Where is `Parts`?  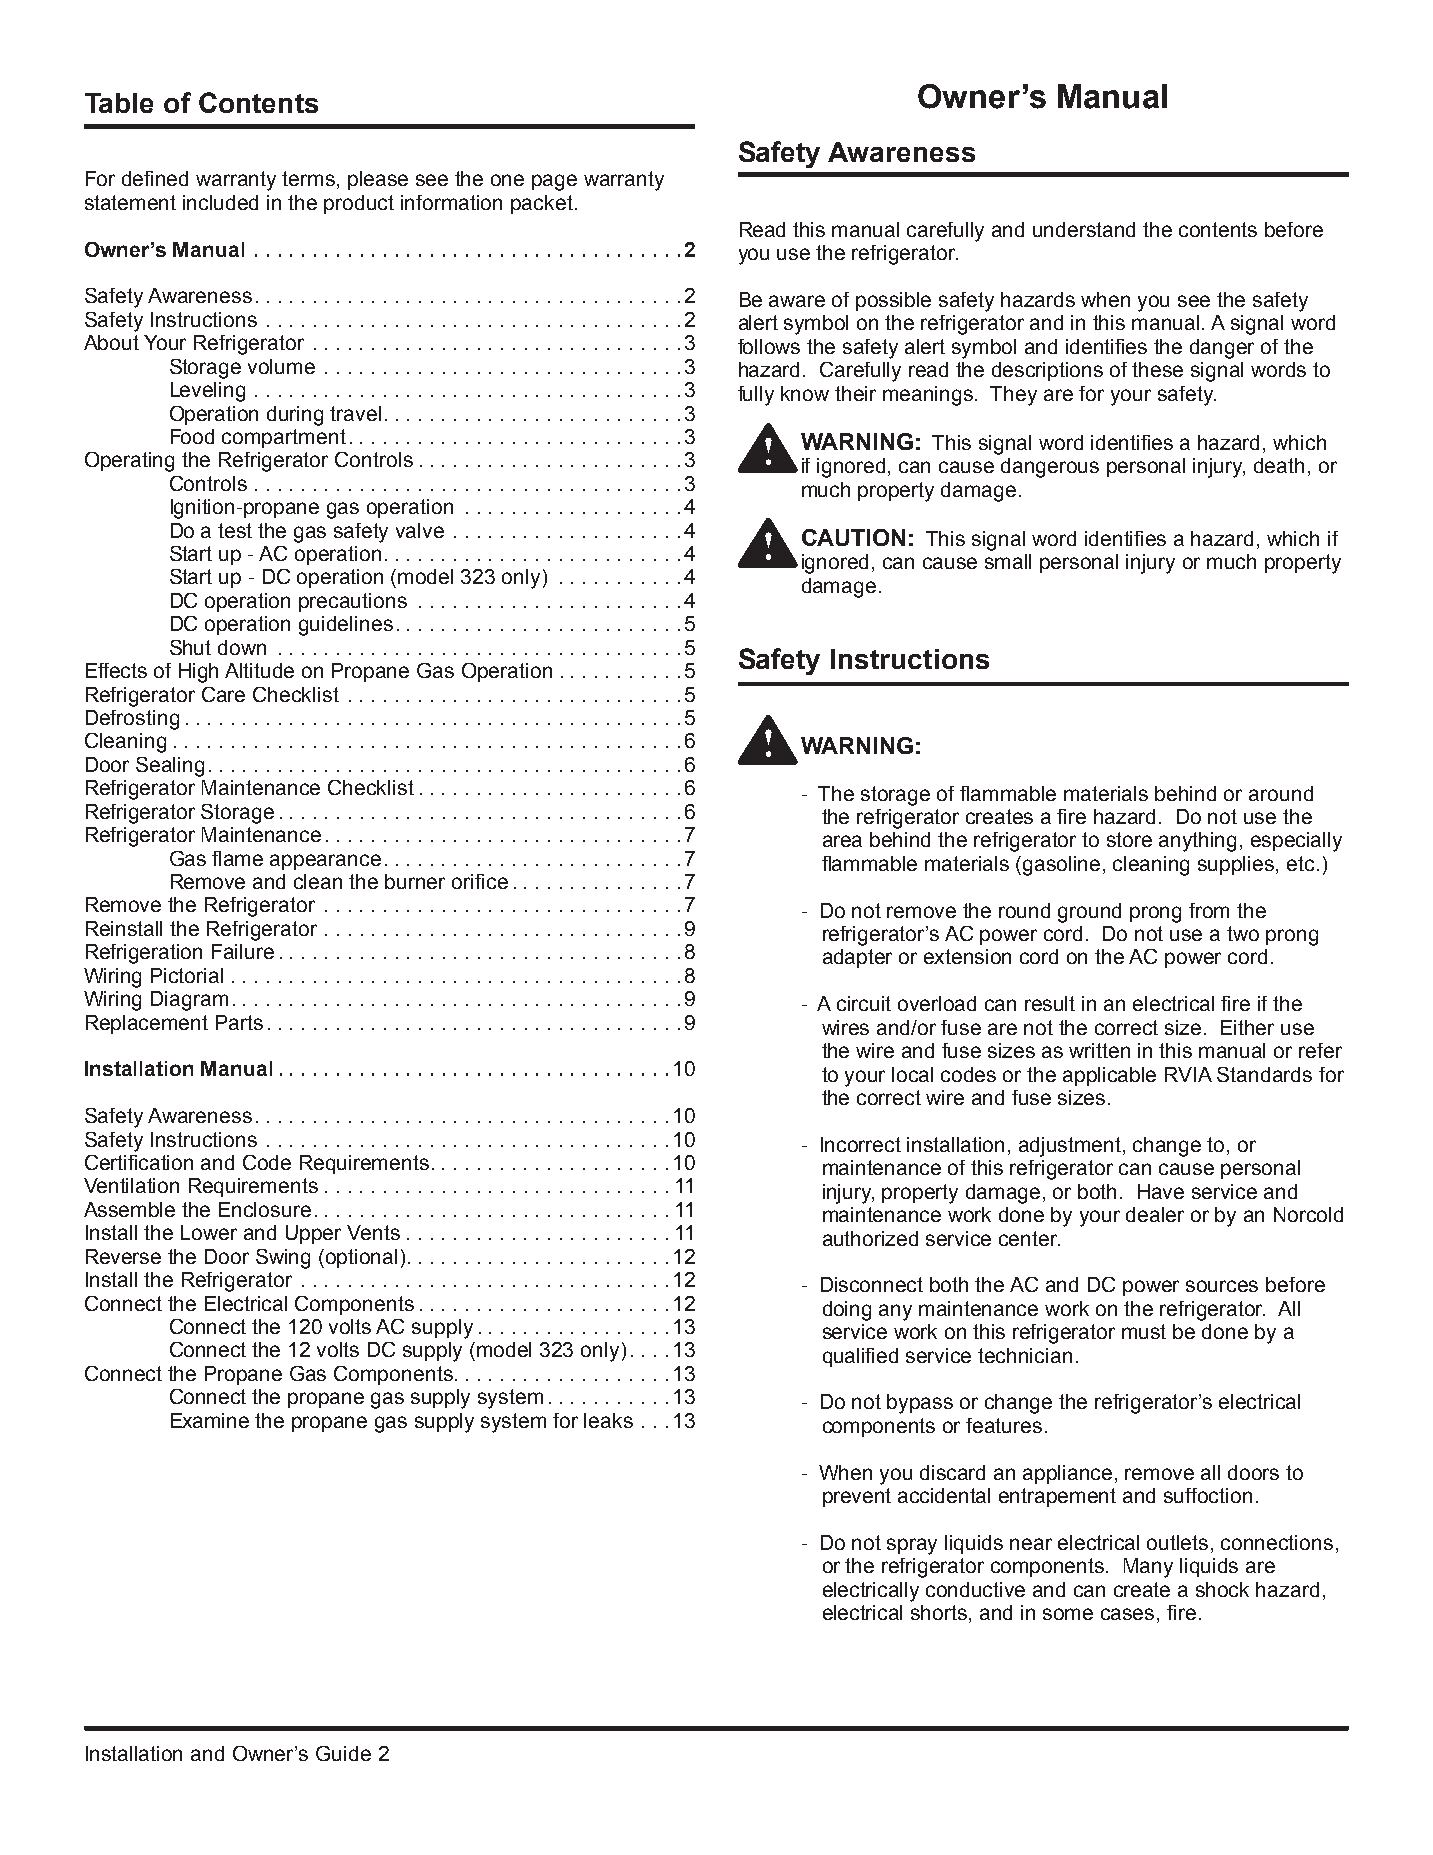
Parts is located at coordinates (239, 1022).
